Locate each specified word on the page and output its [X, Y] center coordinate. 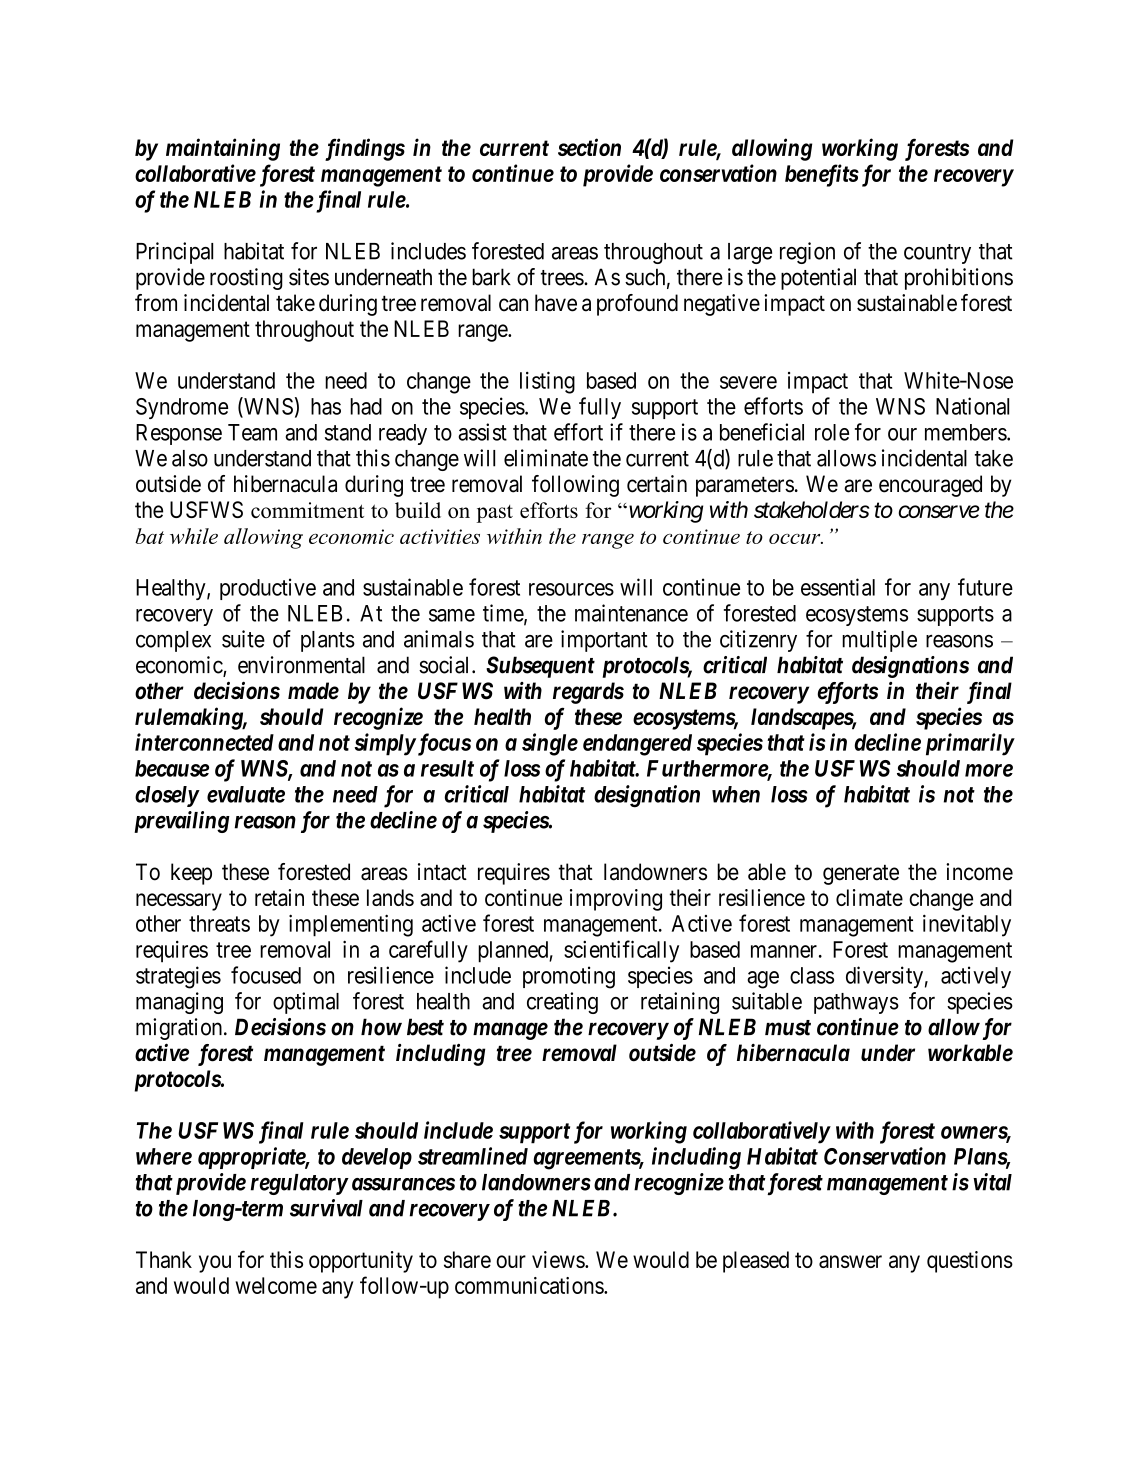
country [937, 254]
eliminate [546, 458]
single [550, 744]
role [832, 432]
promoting [569, 977]
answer [850, 1261]
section [589, 147]
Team [252, 432]
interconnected [204, 742]
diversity [884, 977]
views [559, 1259]
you [215, 1264]
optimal [306, 1003]
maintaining [223, 149]
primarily [970, 744]
